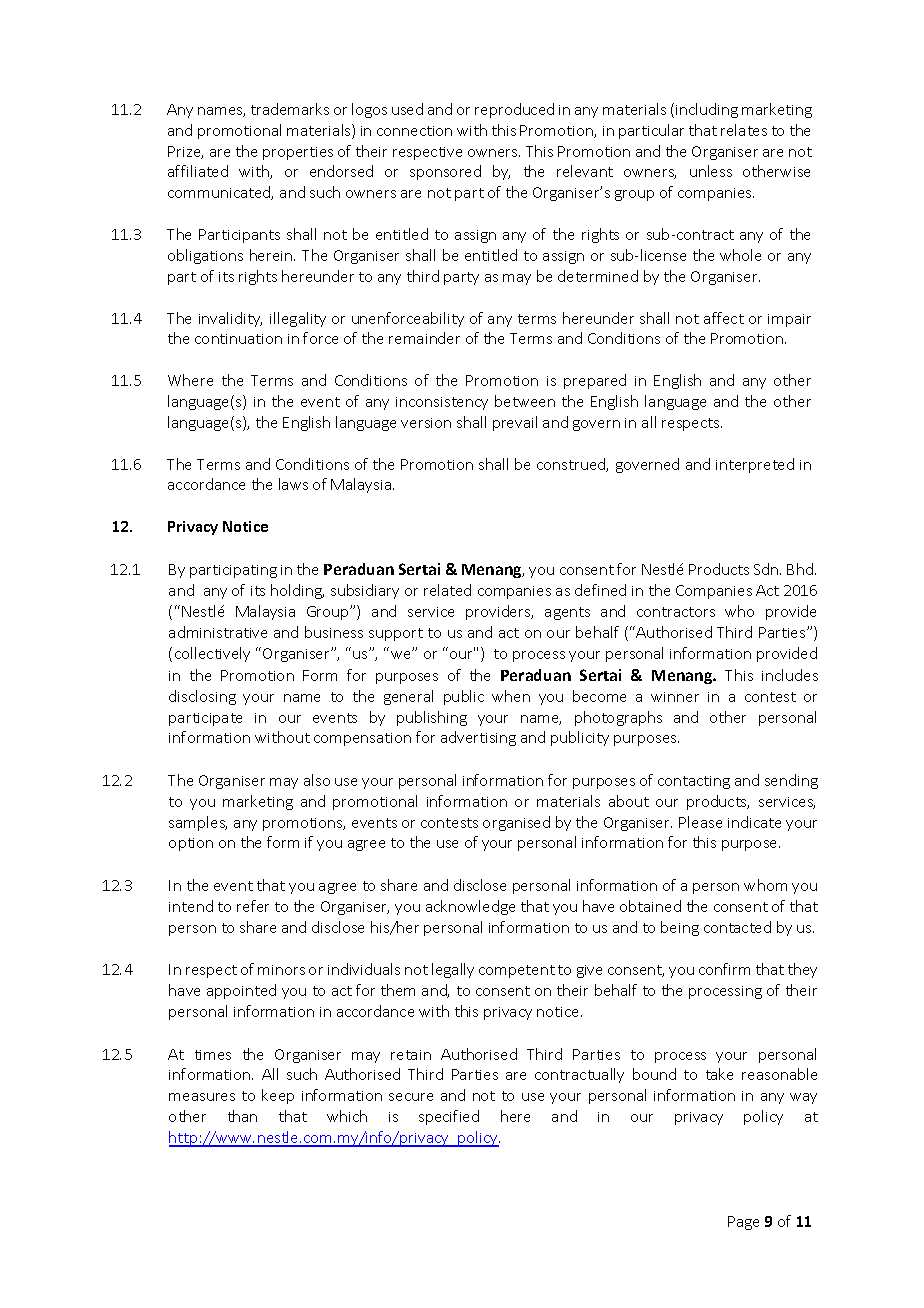  I want to click on than, so click(242, 1116).
